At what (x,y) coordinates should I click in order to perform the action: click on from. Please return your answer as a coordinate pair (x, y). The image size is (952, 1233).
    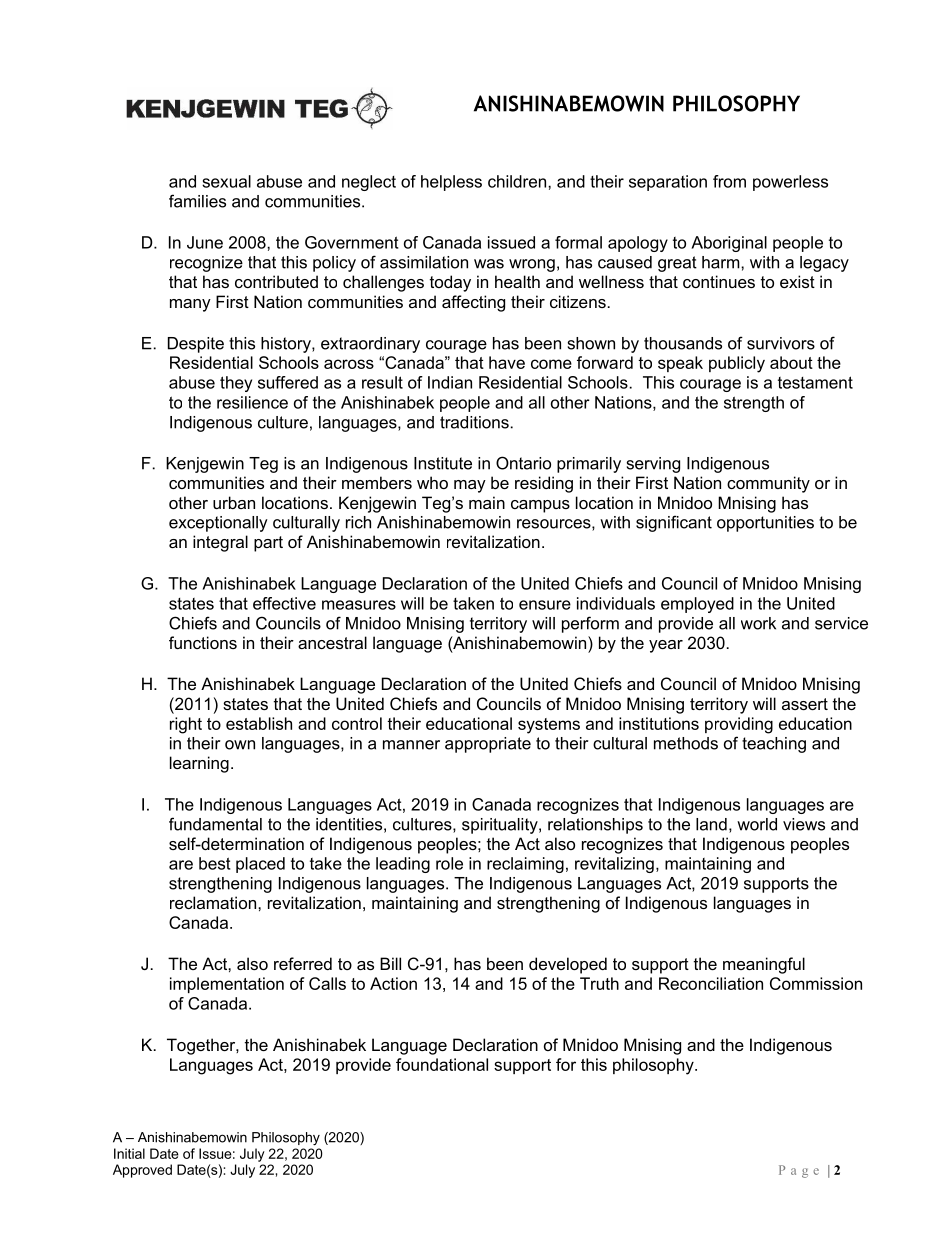
    Looking at the image, I should click on (729, 181).
